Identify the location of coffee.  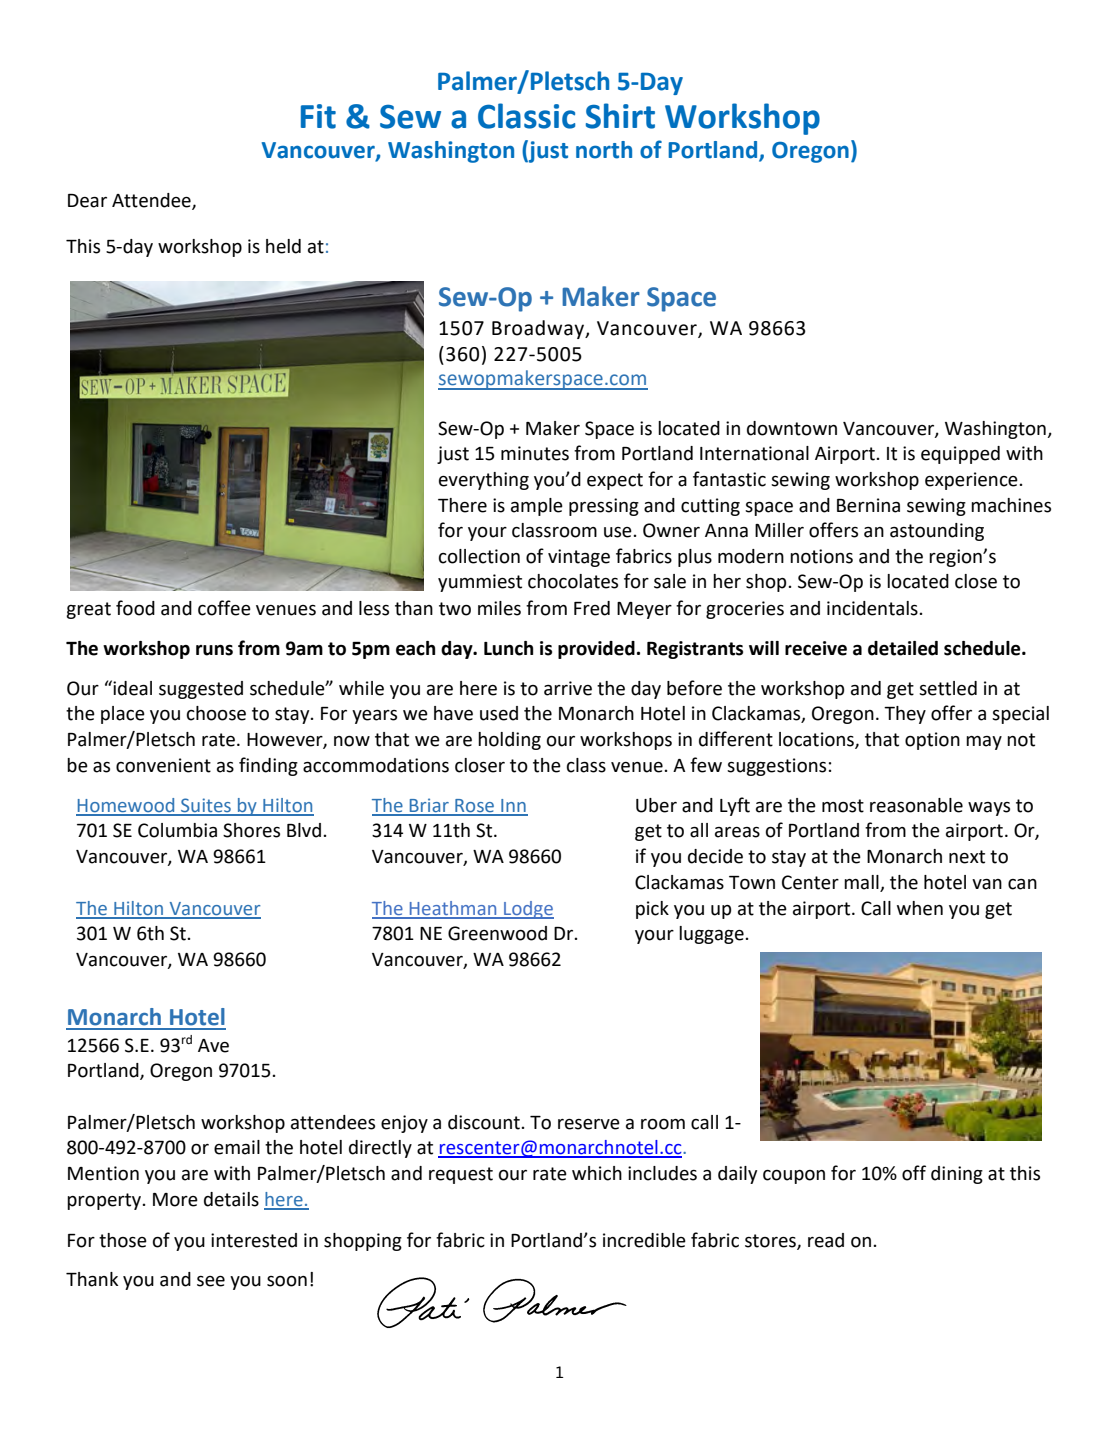
(224, 608).
